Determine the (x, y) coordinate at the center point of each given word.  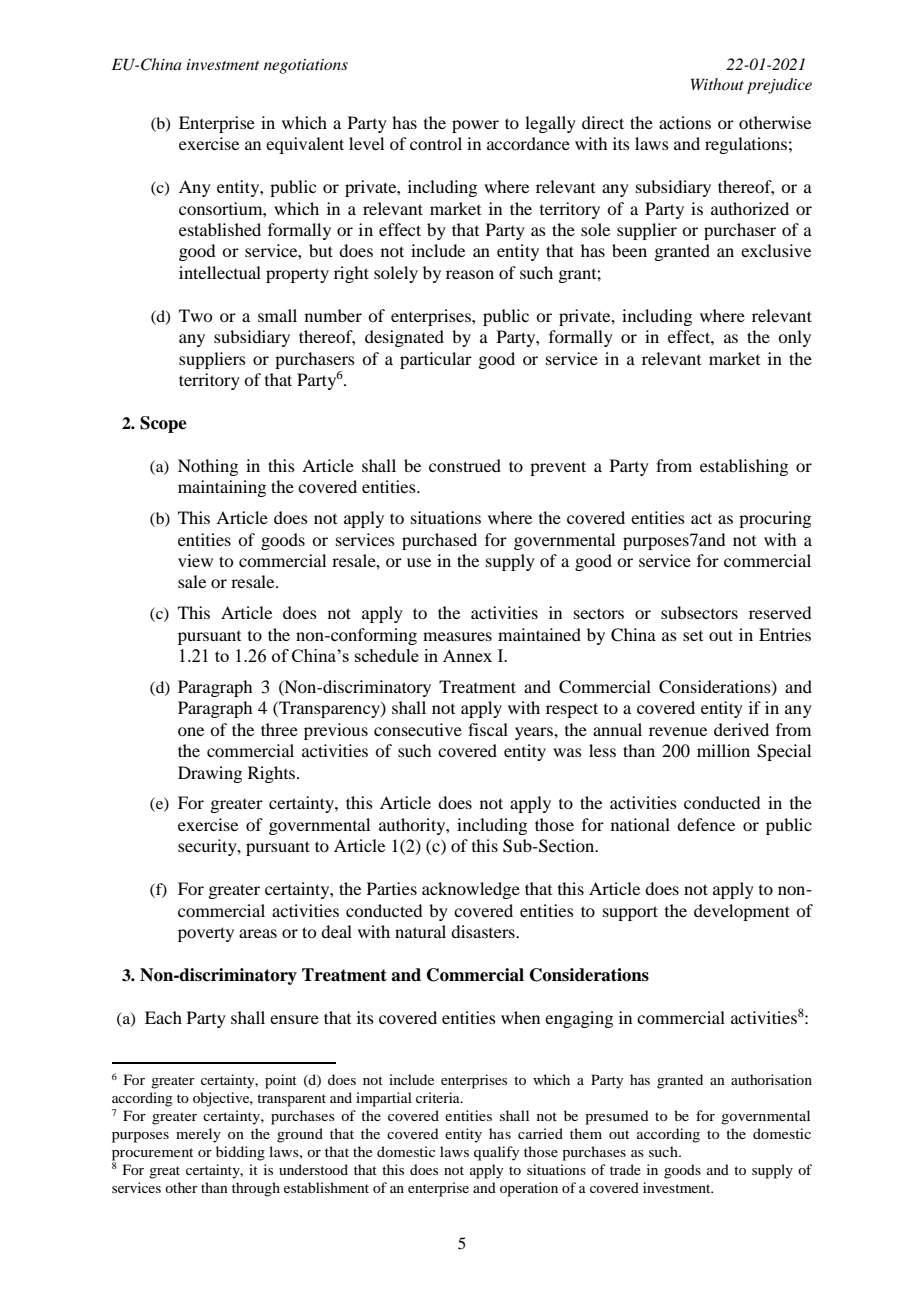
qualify (496, 1153)
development (742, 912)
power (475, 126)
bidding (240, 1153)
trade (625, 1169)
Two (195, 315)
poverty (206, 934)
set (693, 636)
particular (436, 360)
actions (685, 122)
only (794, 338)
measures (457, 636)
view (195, 560)
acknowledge (471, 890)
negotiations (306, 66)
